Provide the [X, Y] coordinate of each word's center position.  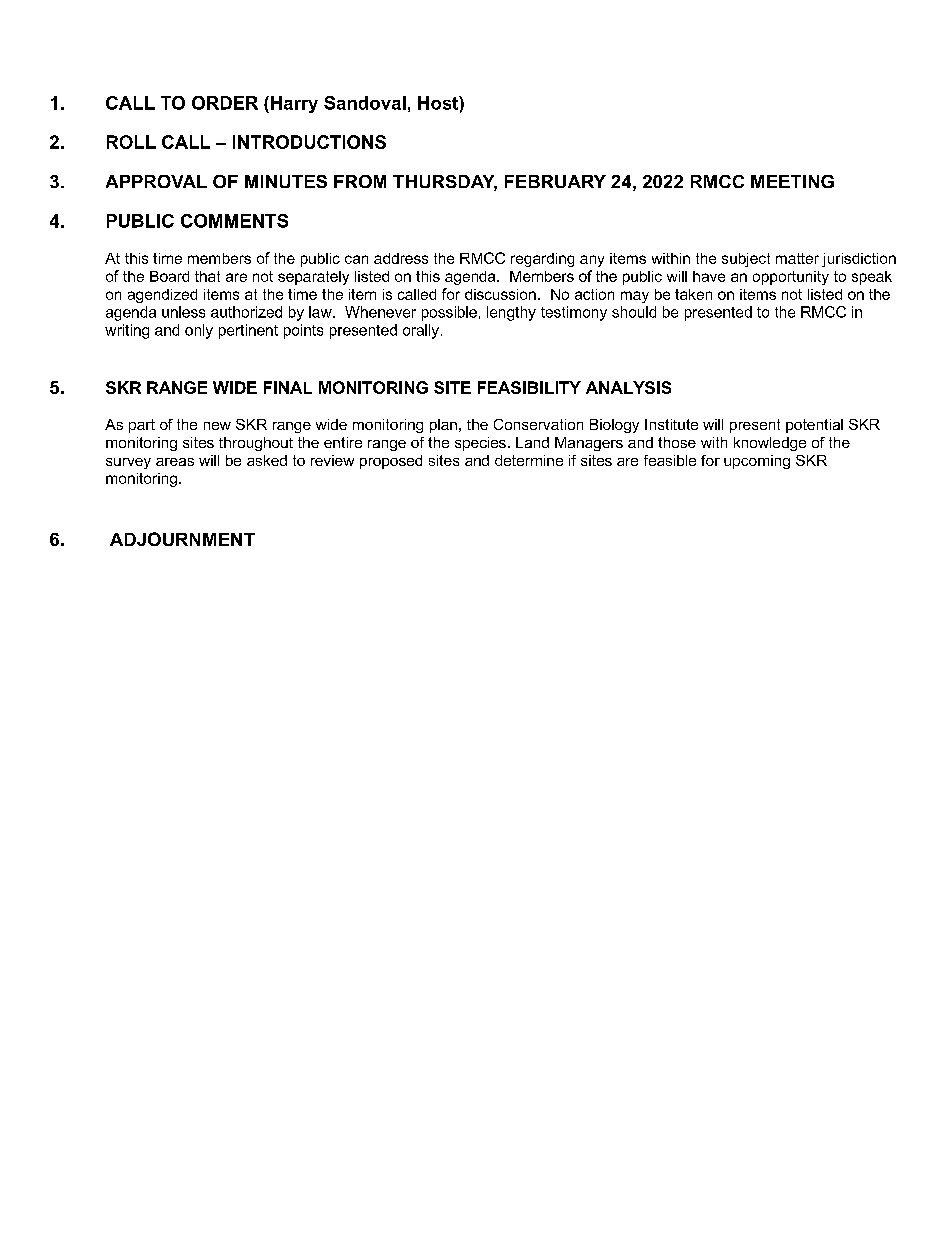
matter [797, 258]
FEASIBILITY [529, 387]
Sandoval [365, 103]
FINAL [288, 387]
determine [529, 460]
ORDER [225, 103]
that [207, 276]
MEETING [792, 181]
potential [814, 426]
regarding [542, 260]
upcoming [757, 462]
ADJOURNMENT [182, 539]
